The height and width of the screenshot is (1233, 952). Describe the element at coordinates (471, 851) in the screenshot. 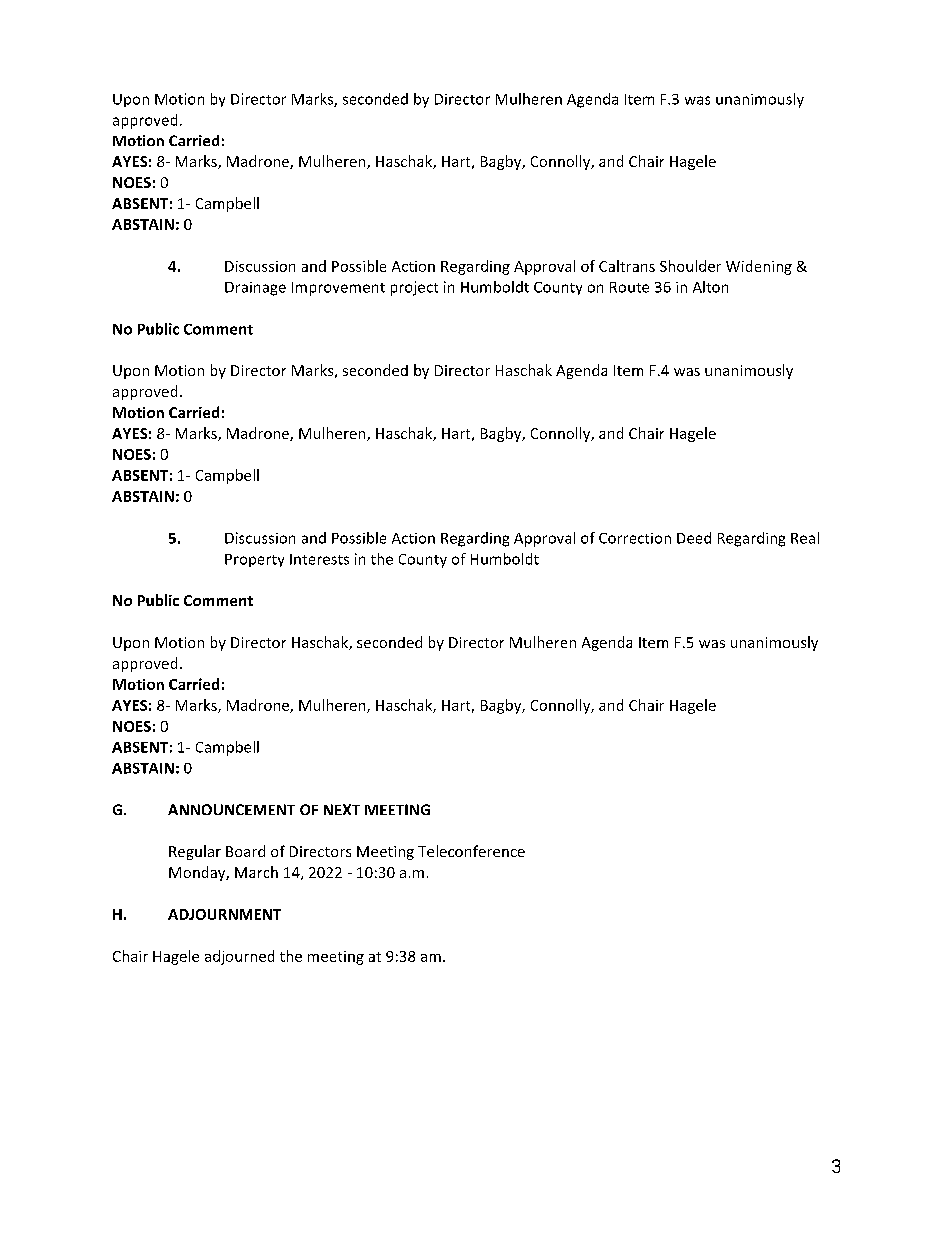

I see `Teleconference` at that location.
